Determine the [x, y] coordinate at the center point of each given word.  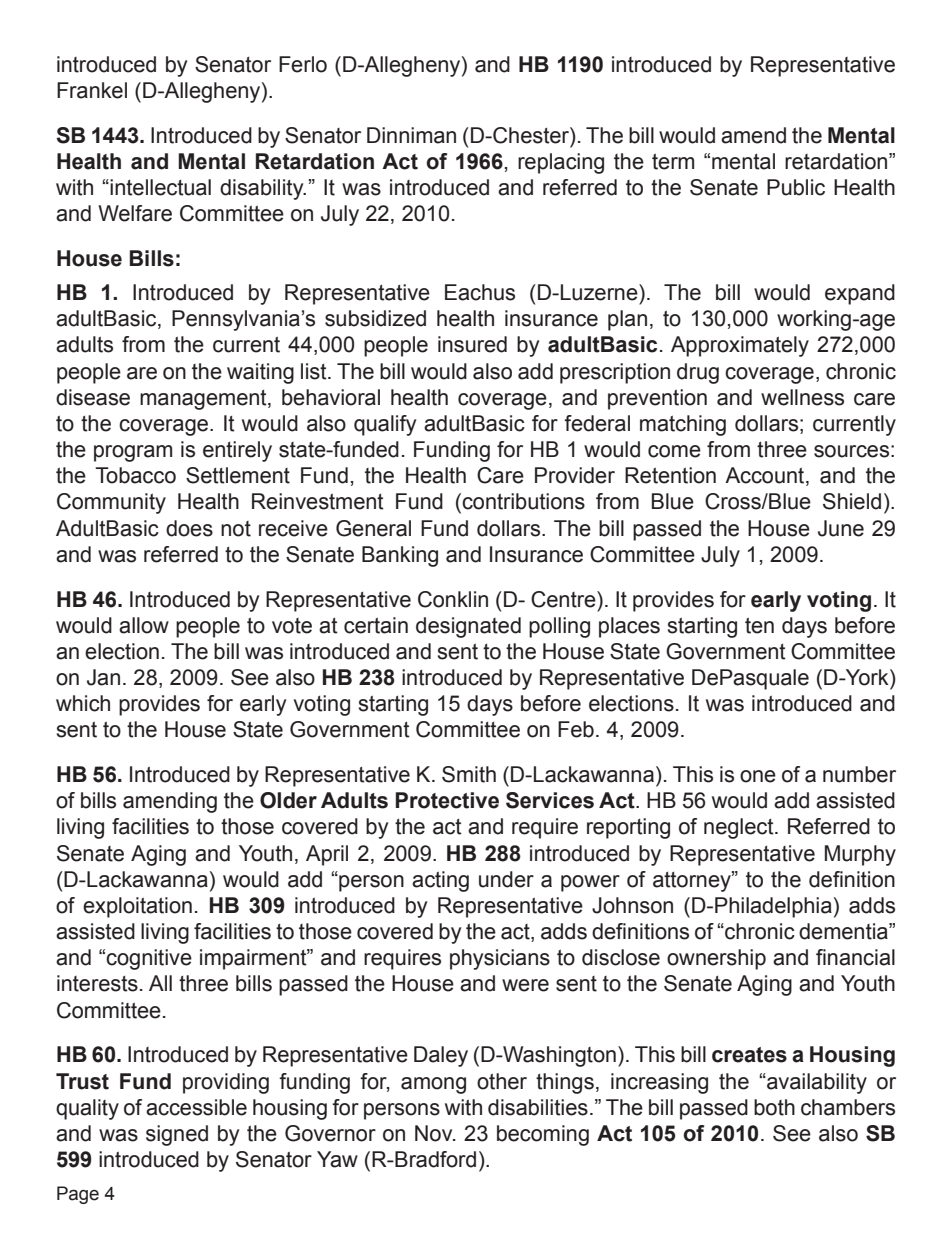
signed [177, 1135]
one [758, 776]
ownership [716, 959]
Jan [103, 677]
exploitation [137, 907]
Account [766, 476]
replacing [561, 163]
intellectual [160, 187]
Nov [435, 1133]
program [133, 453]
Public [796, 187]
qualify [385, 425]
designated [468, 627]
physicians [500, 959]
